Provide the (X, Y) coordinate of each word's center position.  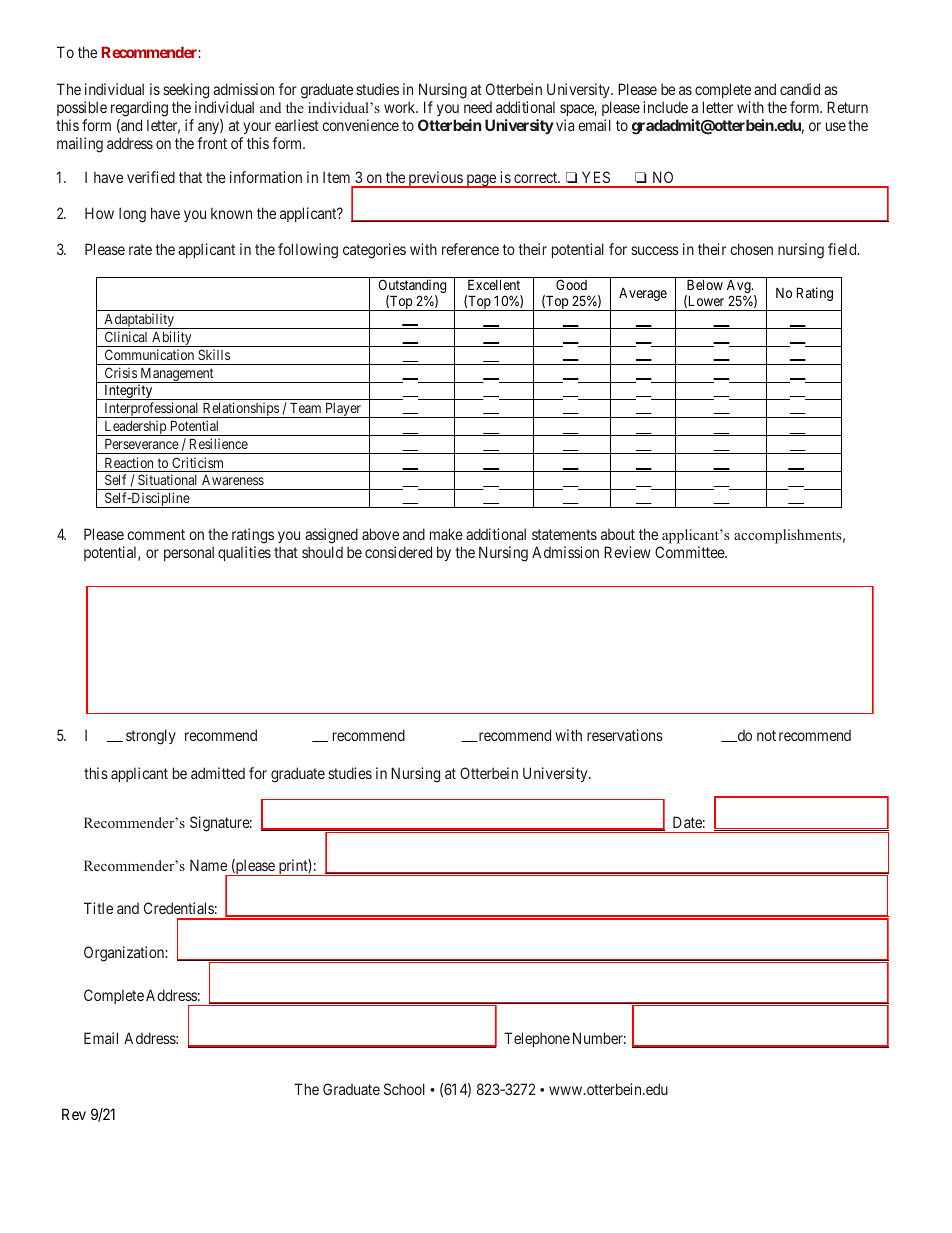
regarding (139, 109)
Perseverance (142, 444)
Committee (690, 552)
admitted (218, 773)
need (478, 107)
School (404, 1089)
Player (343, 410)
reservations (625, 735)
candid (800, 89)
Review (627, 552)
